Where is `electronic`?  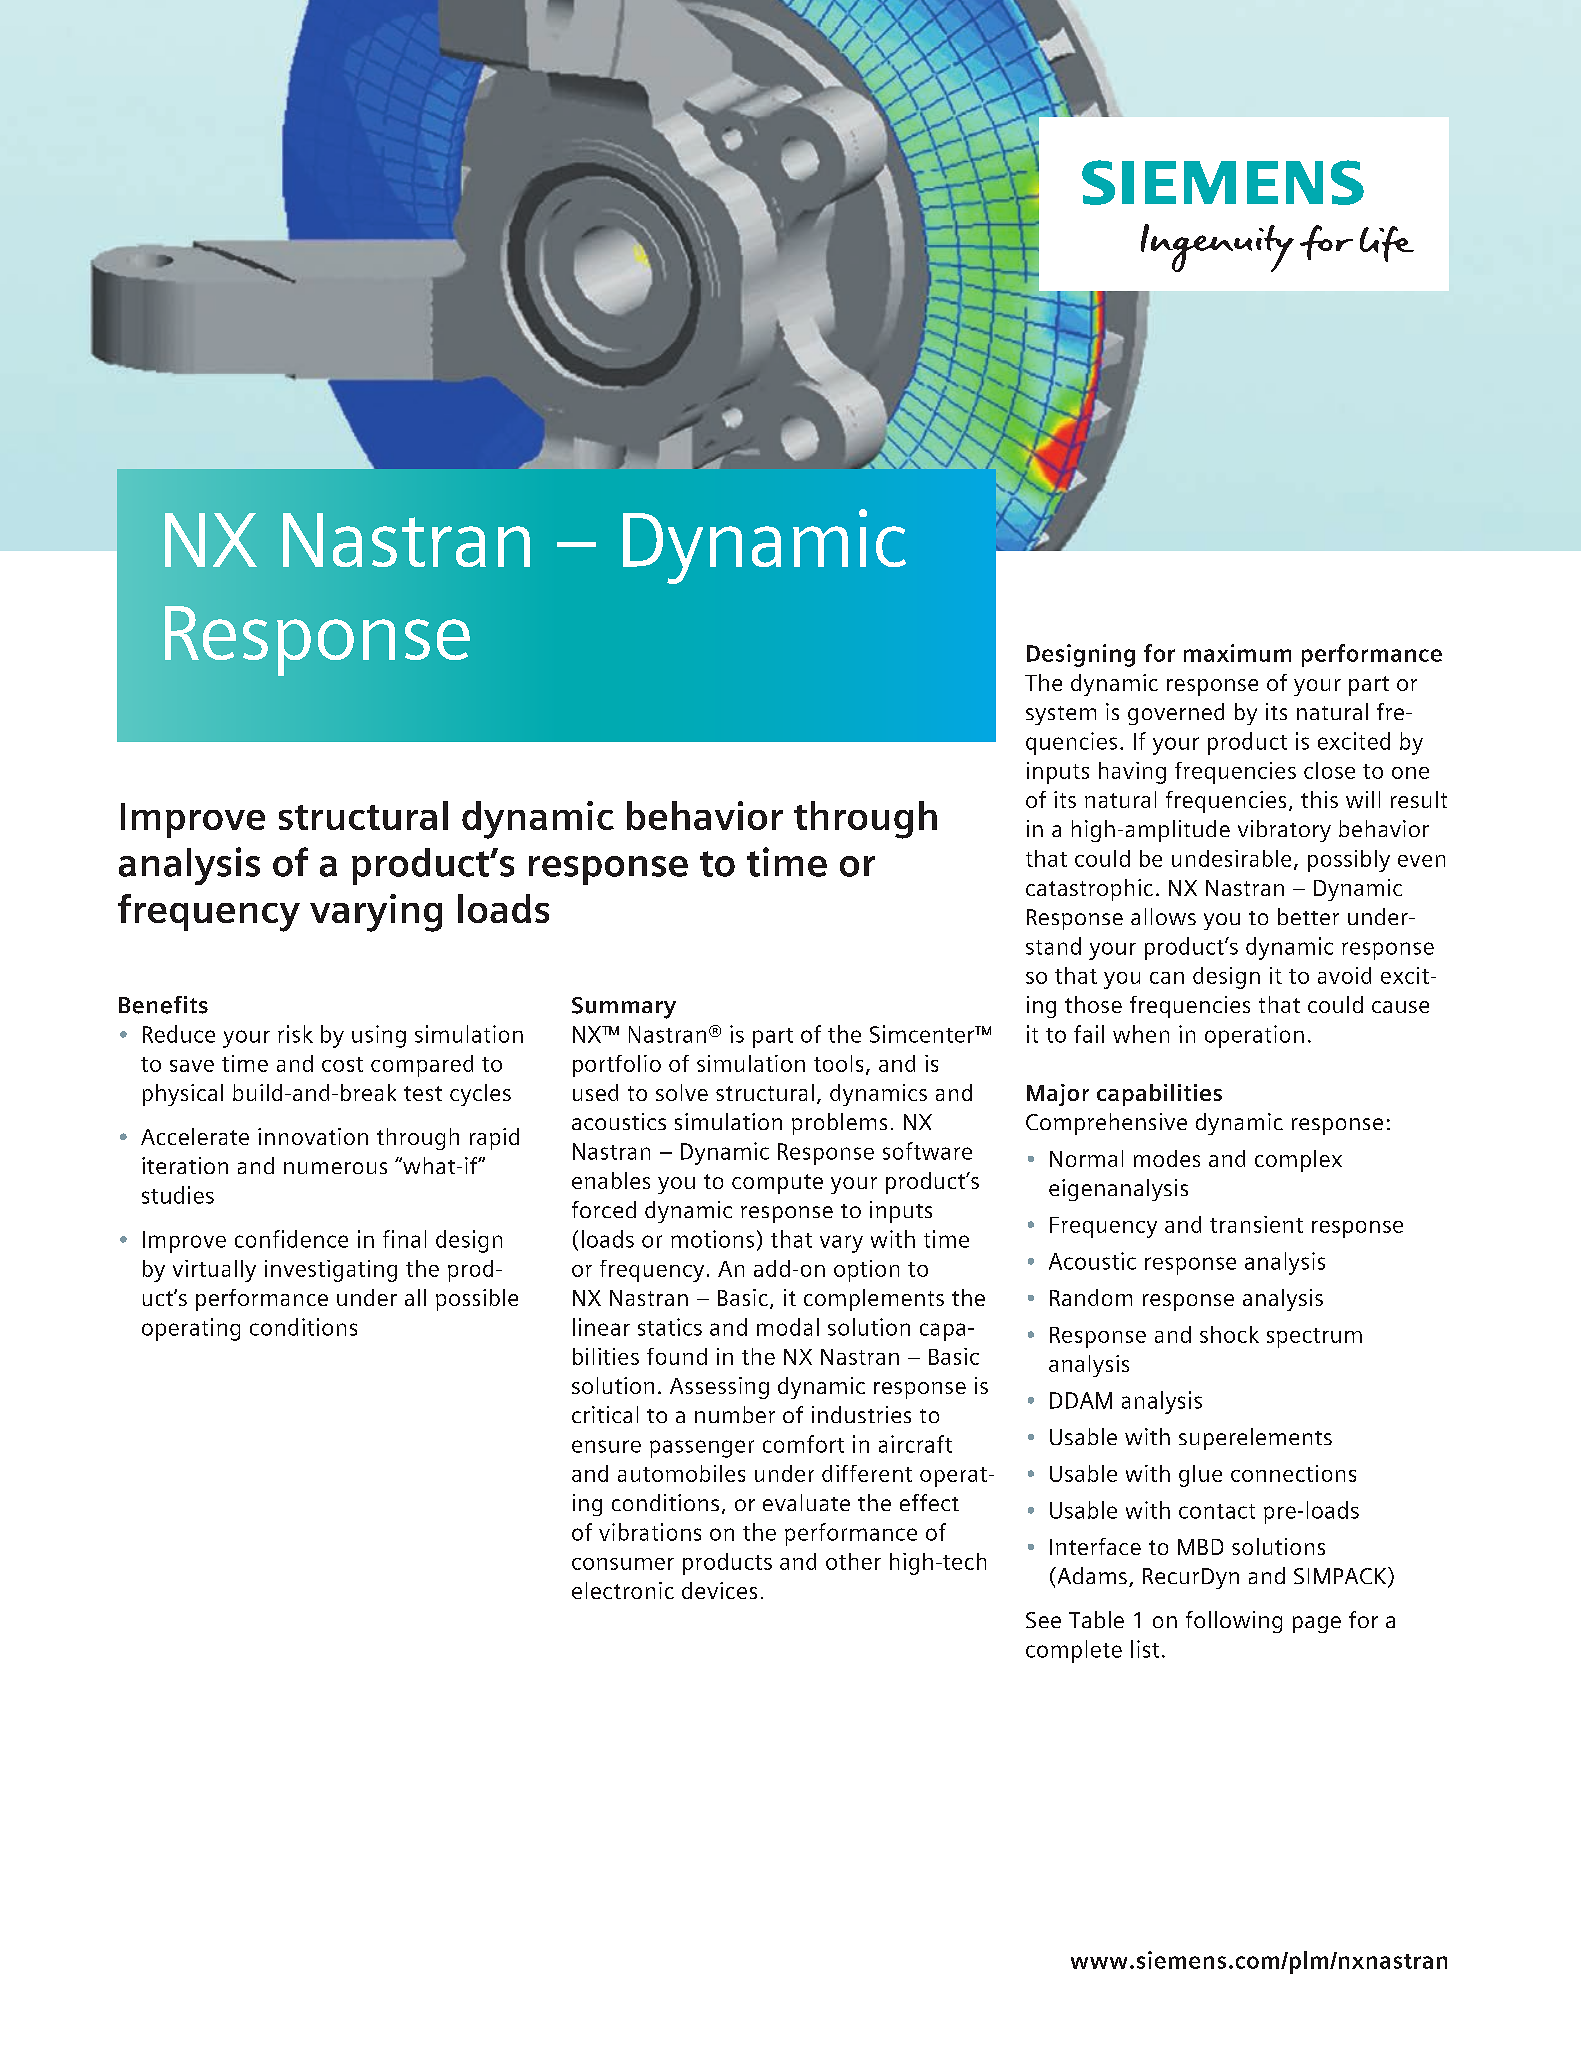
electronic is located at coordinates (623, 1590).
